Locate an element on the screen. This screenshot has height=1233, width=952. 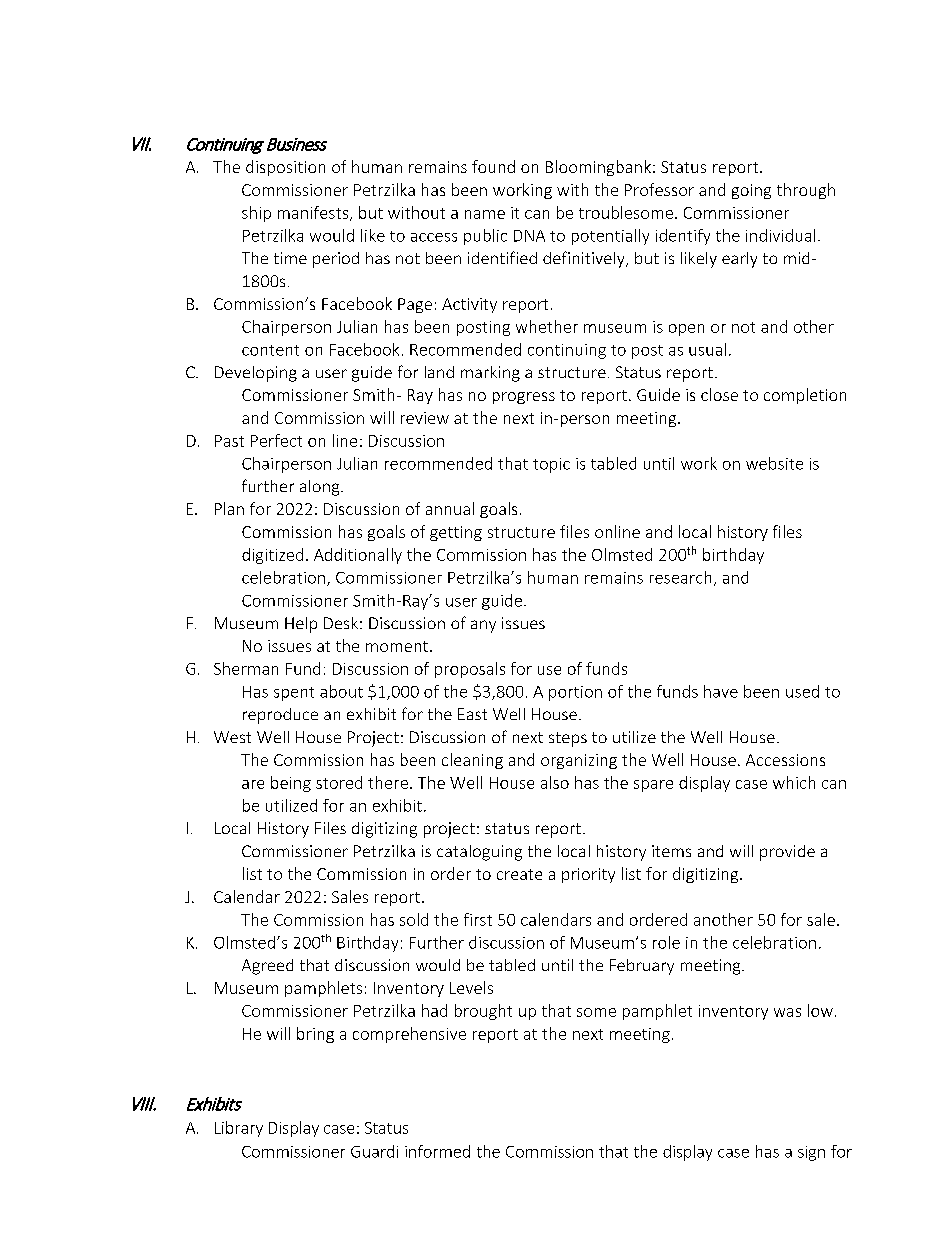
name is located at coordinates (485, 214).
